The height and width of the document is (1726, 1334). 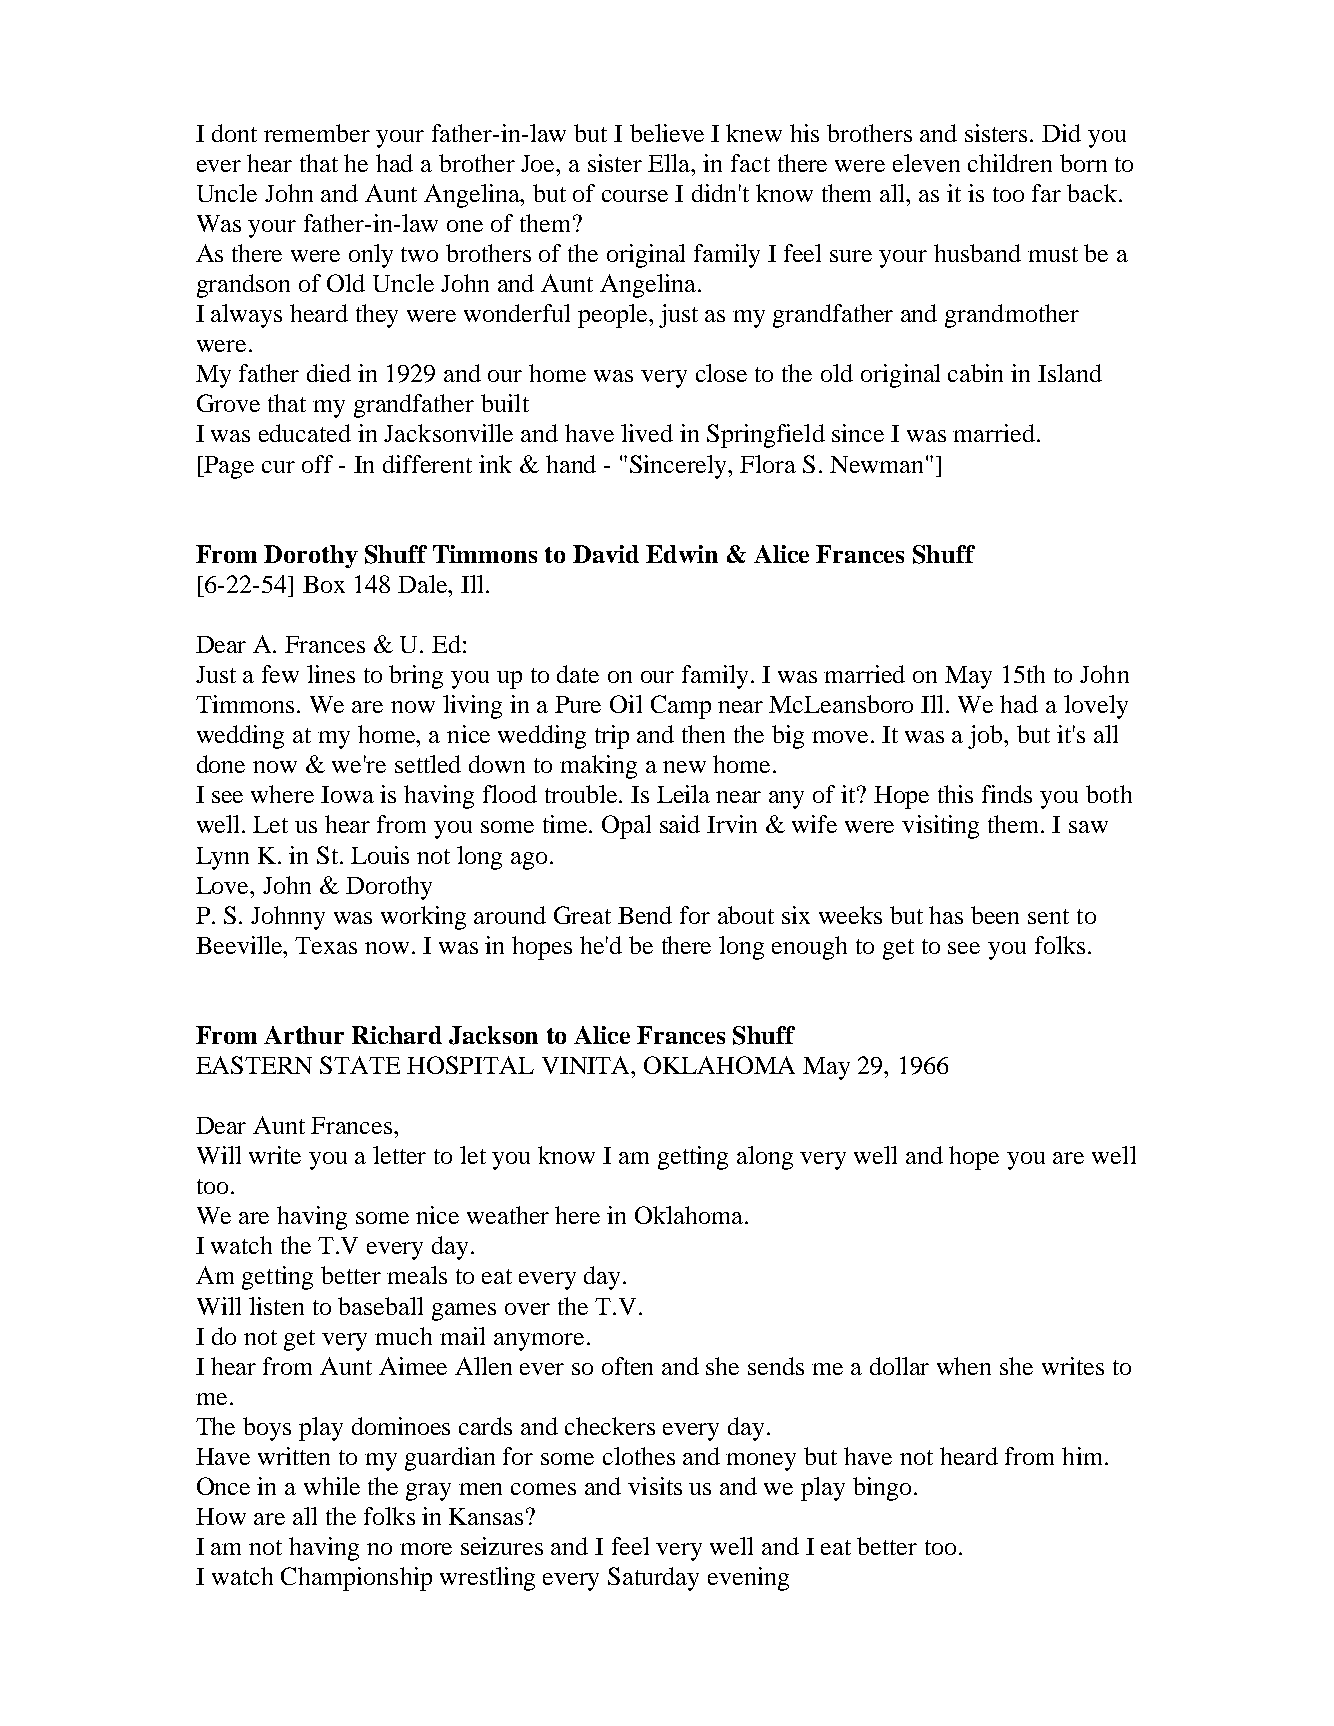 I want to click on Edwin, so click(x=682, y=554).
